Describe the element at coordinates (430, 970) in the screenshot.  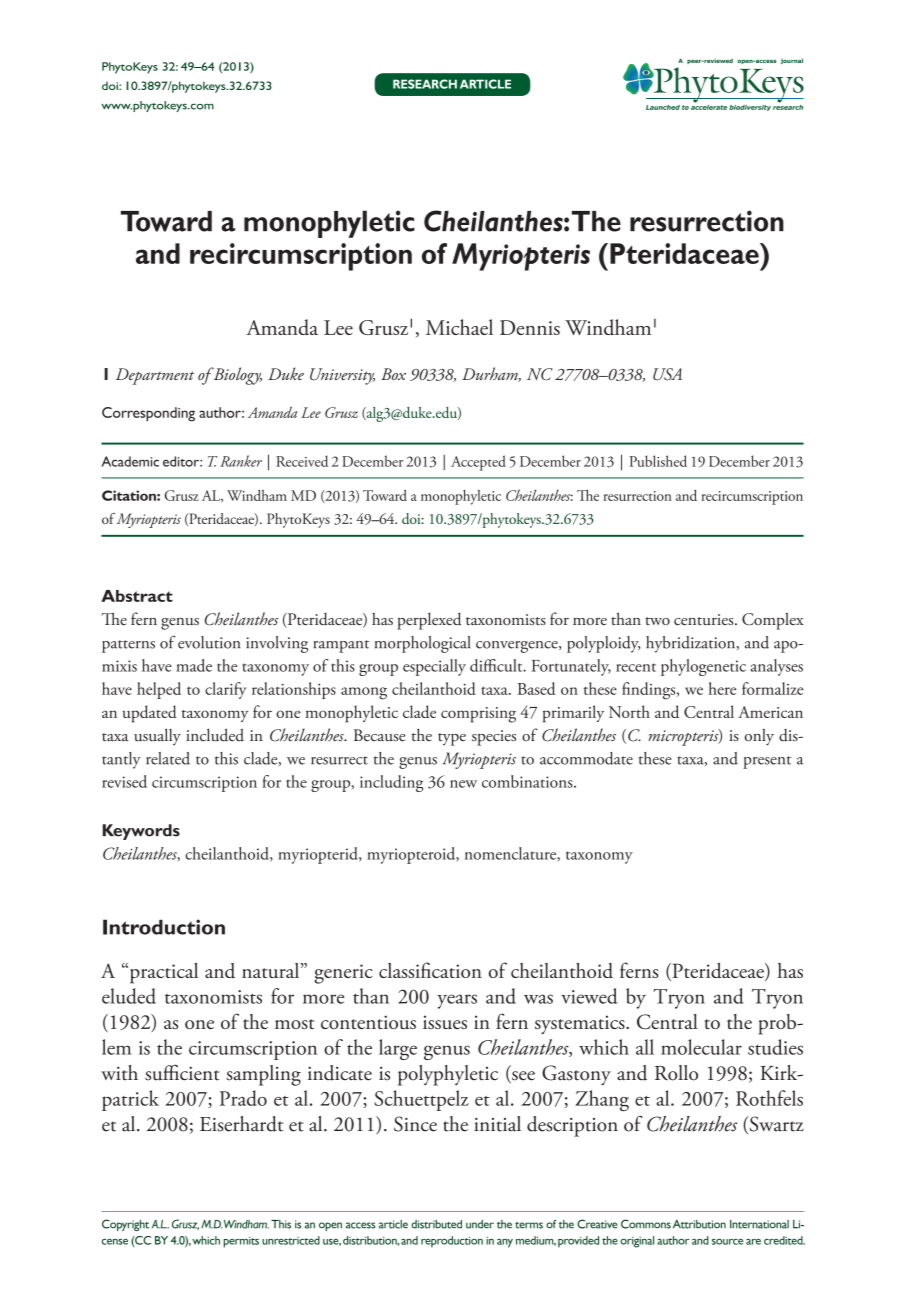
I see `classification` at that location.
